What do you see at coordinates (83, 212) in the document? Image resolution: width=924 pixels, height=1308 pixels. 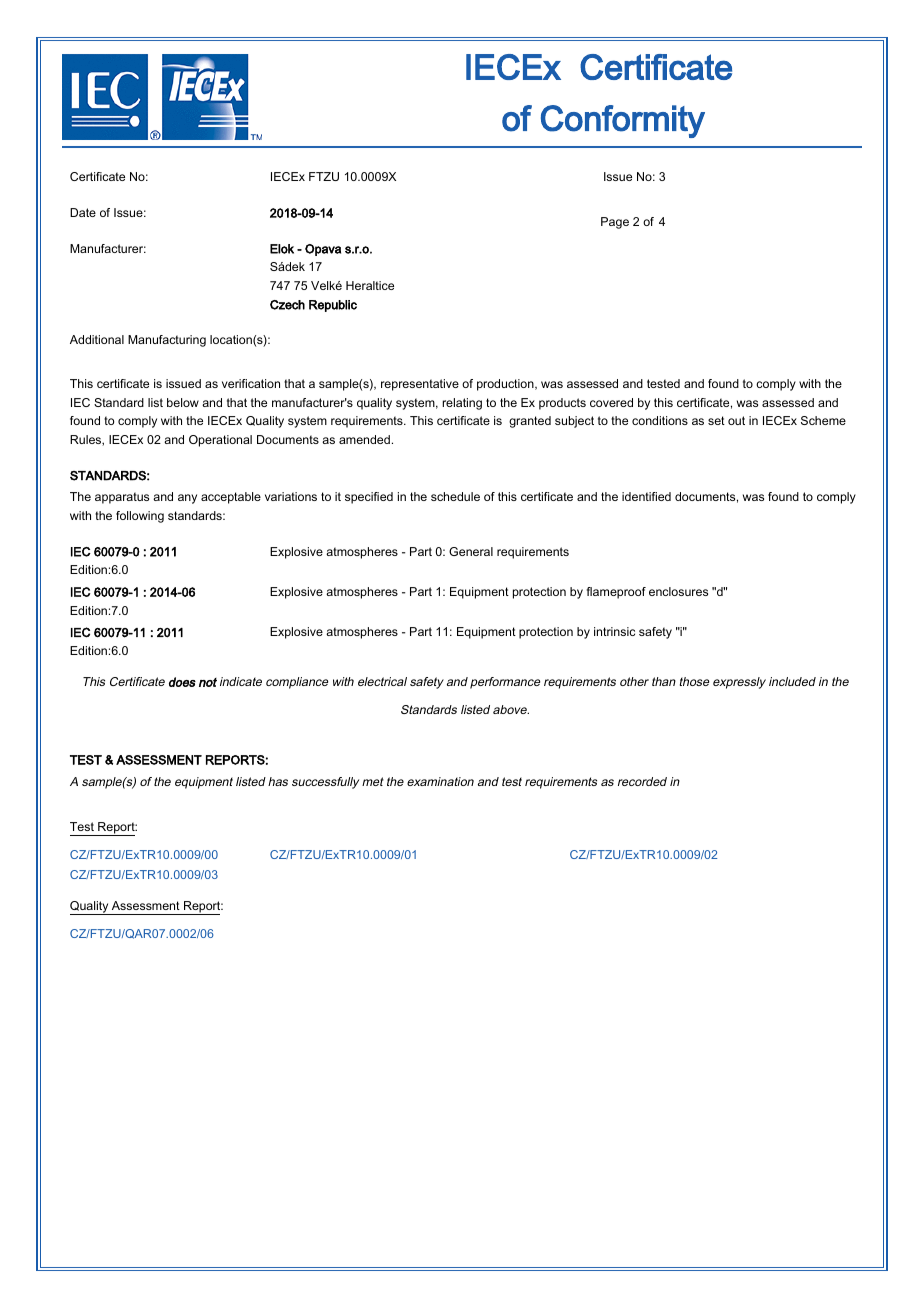 I see `Date` at bounding box center [83, 212].
